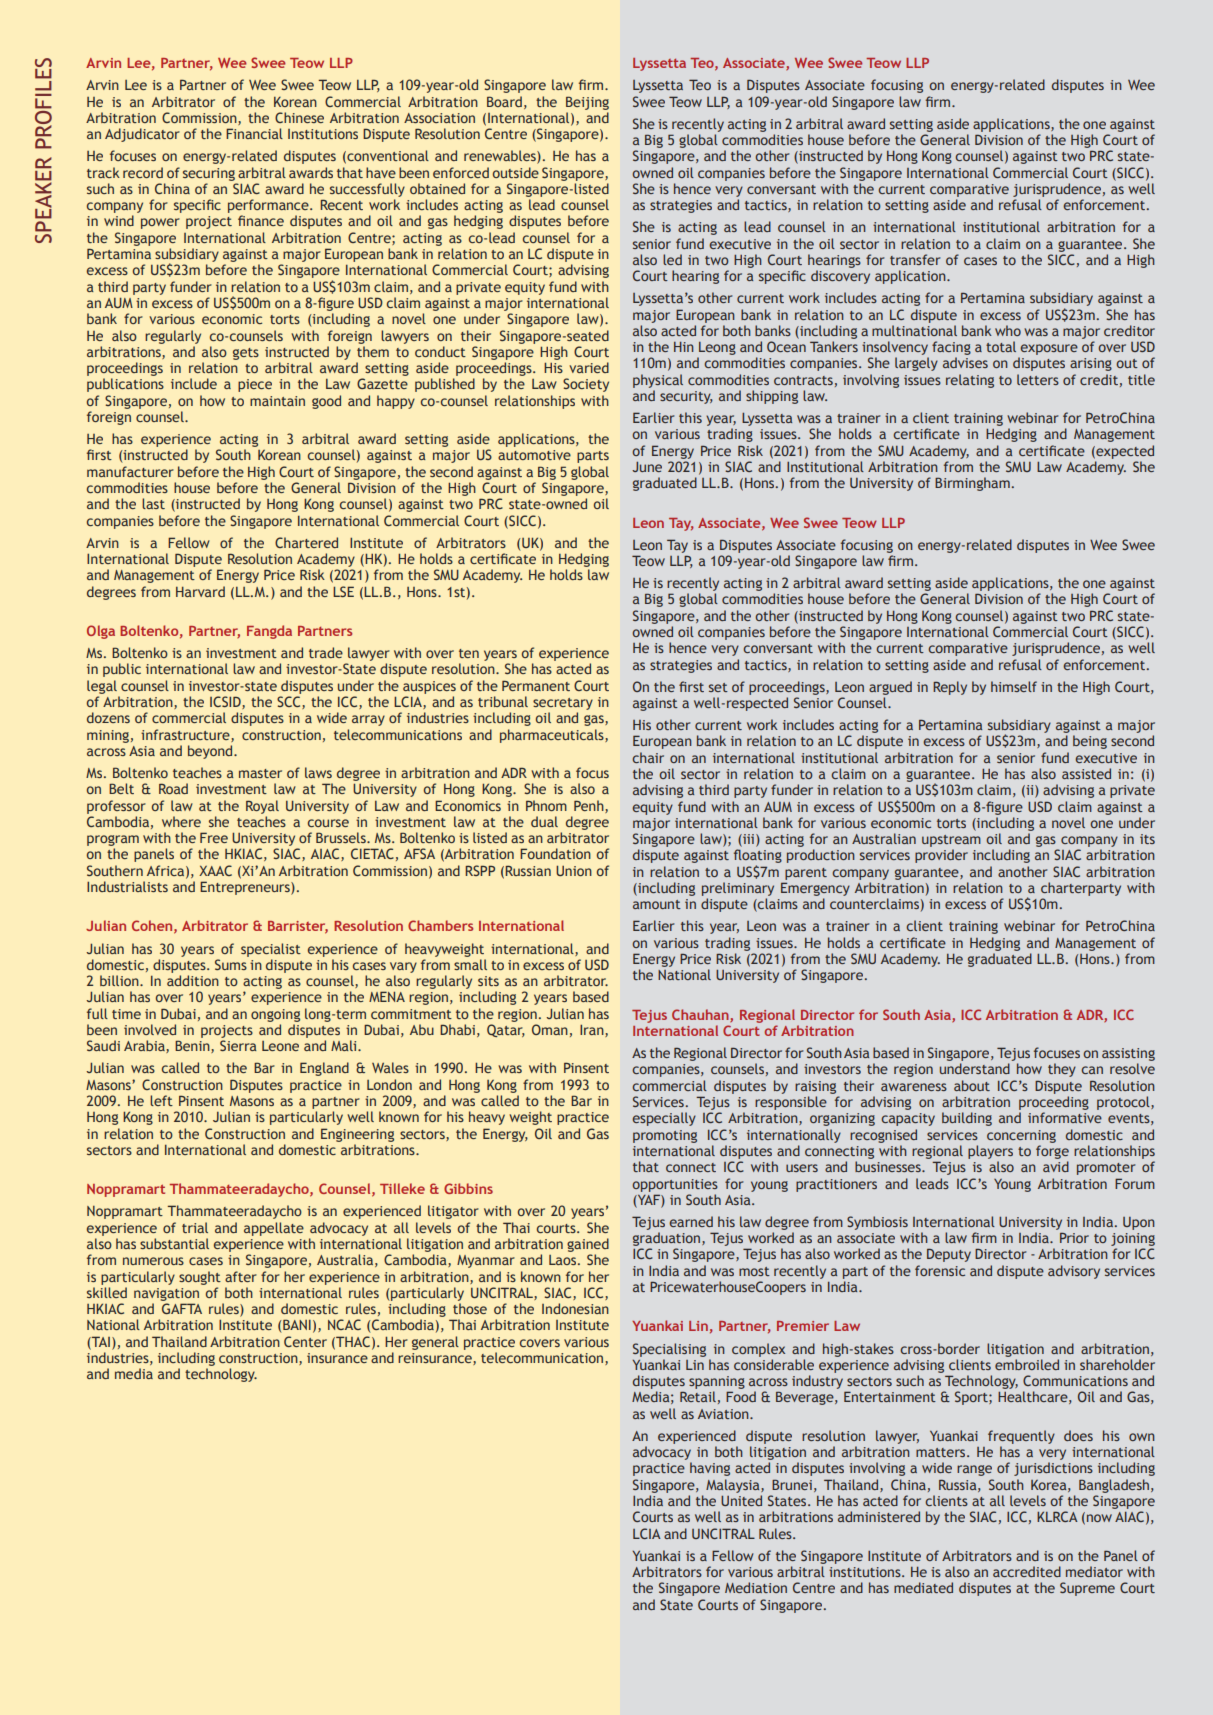  What do you see at coordinates (241, 1276) in the document?
I see `after` at bounding box center [241, 1276].
